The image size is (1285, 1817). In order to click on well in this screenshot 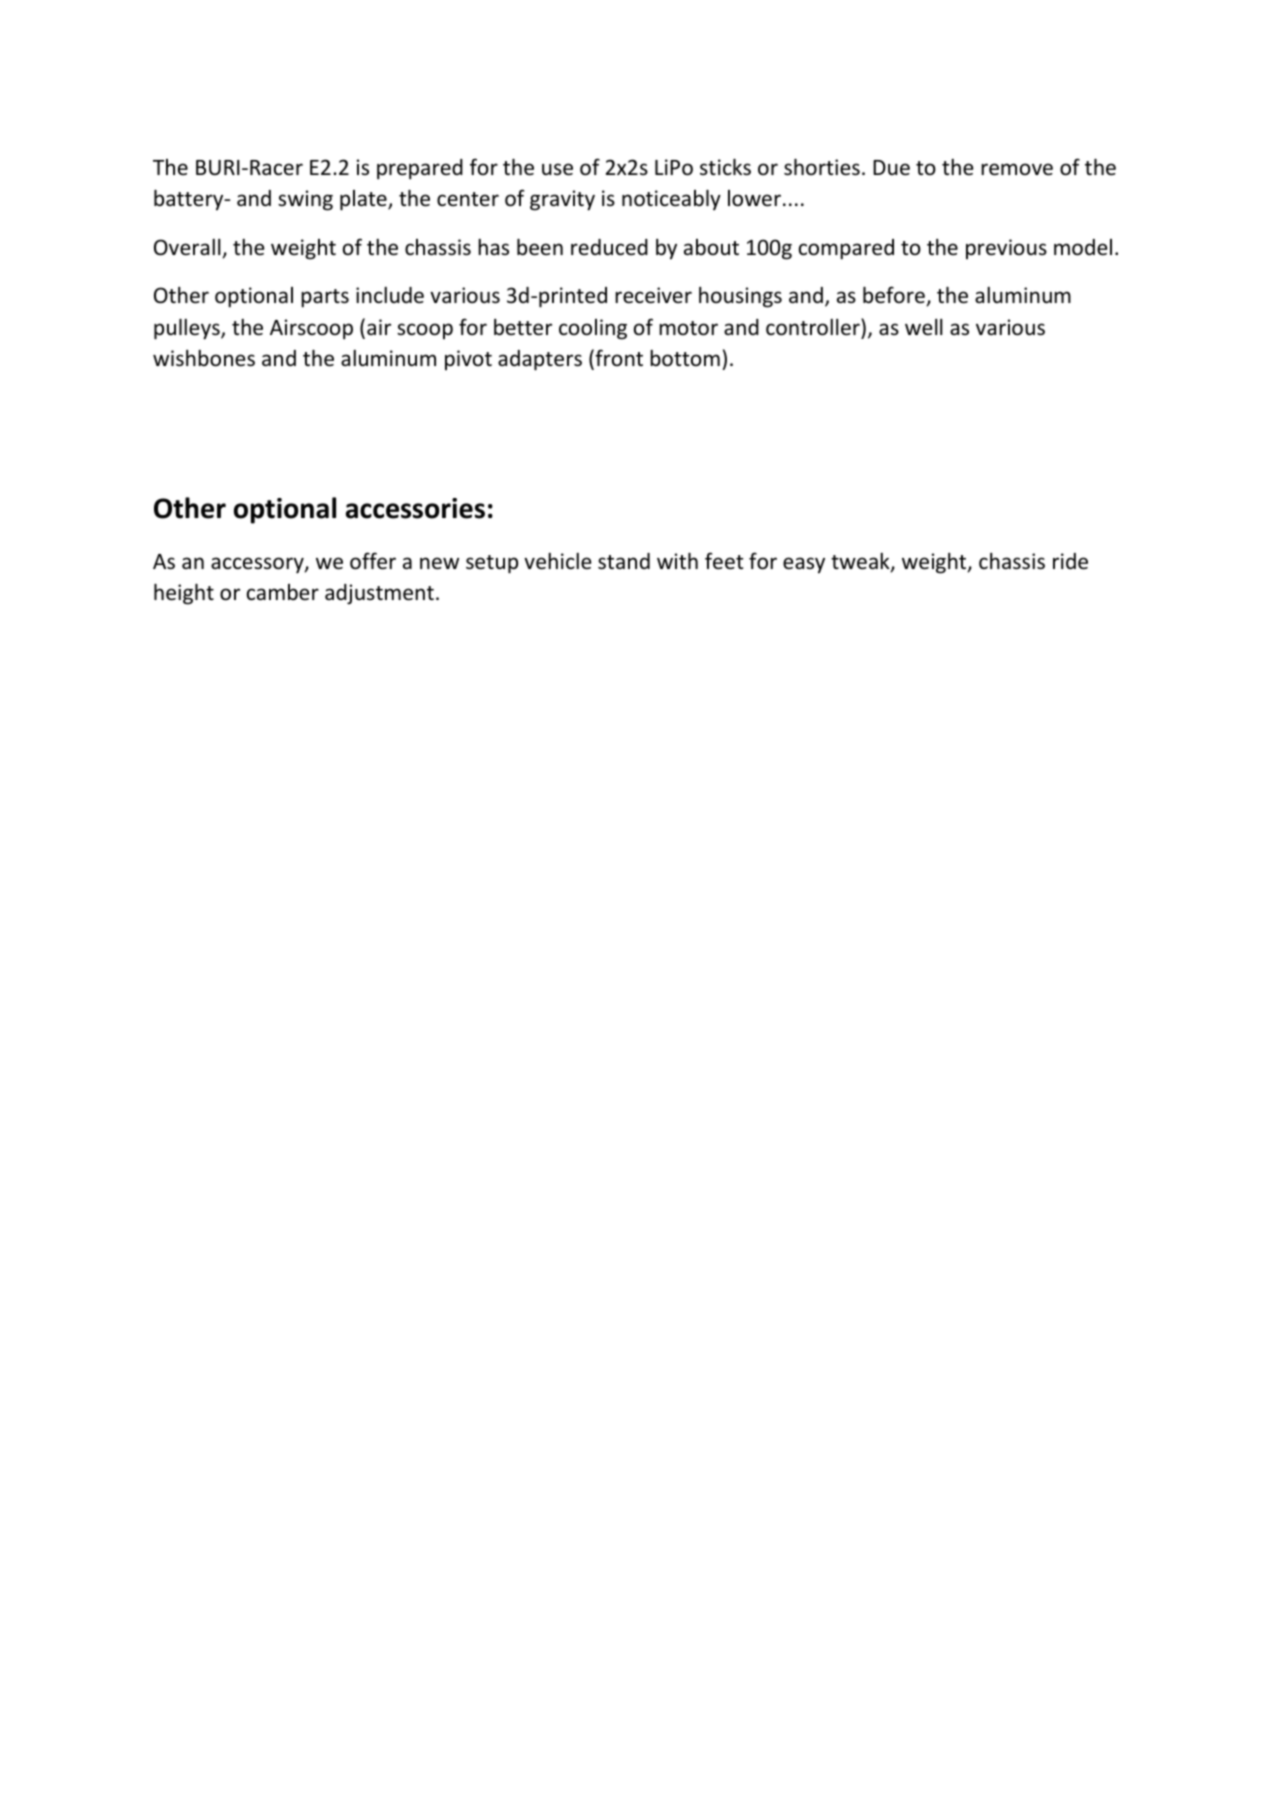, I will do `click(924, 327)`.
